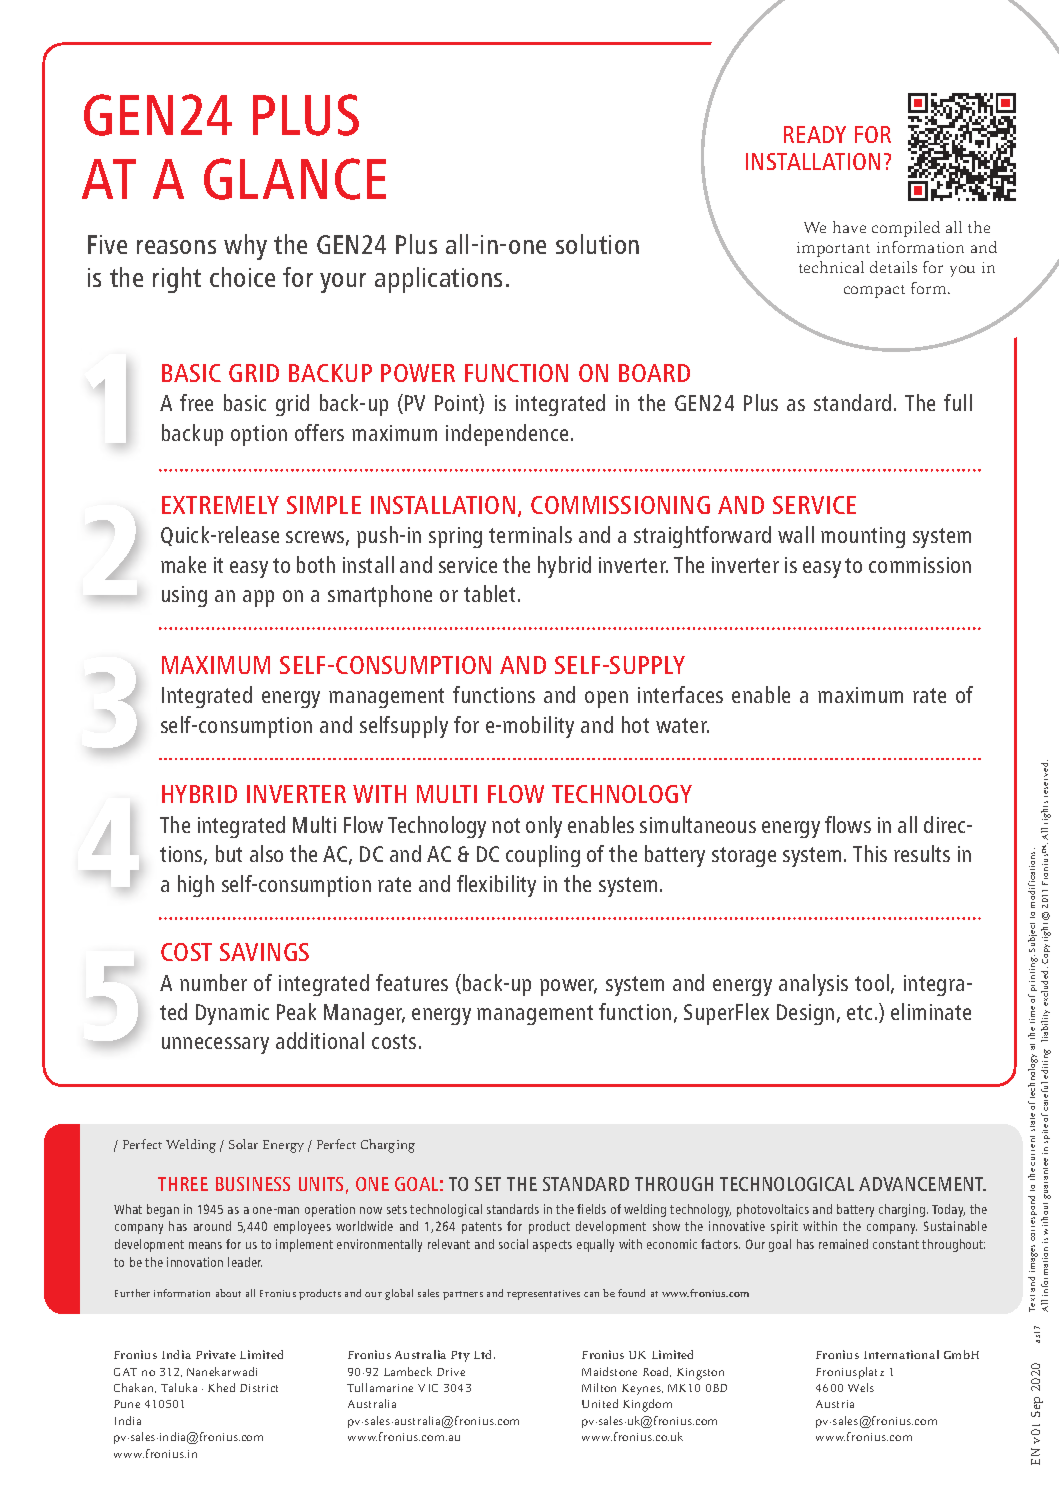 Image resolution: width=1059 pixels, height=1502 pixels. I want to click on Ltd, so click(484, 1354).
